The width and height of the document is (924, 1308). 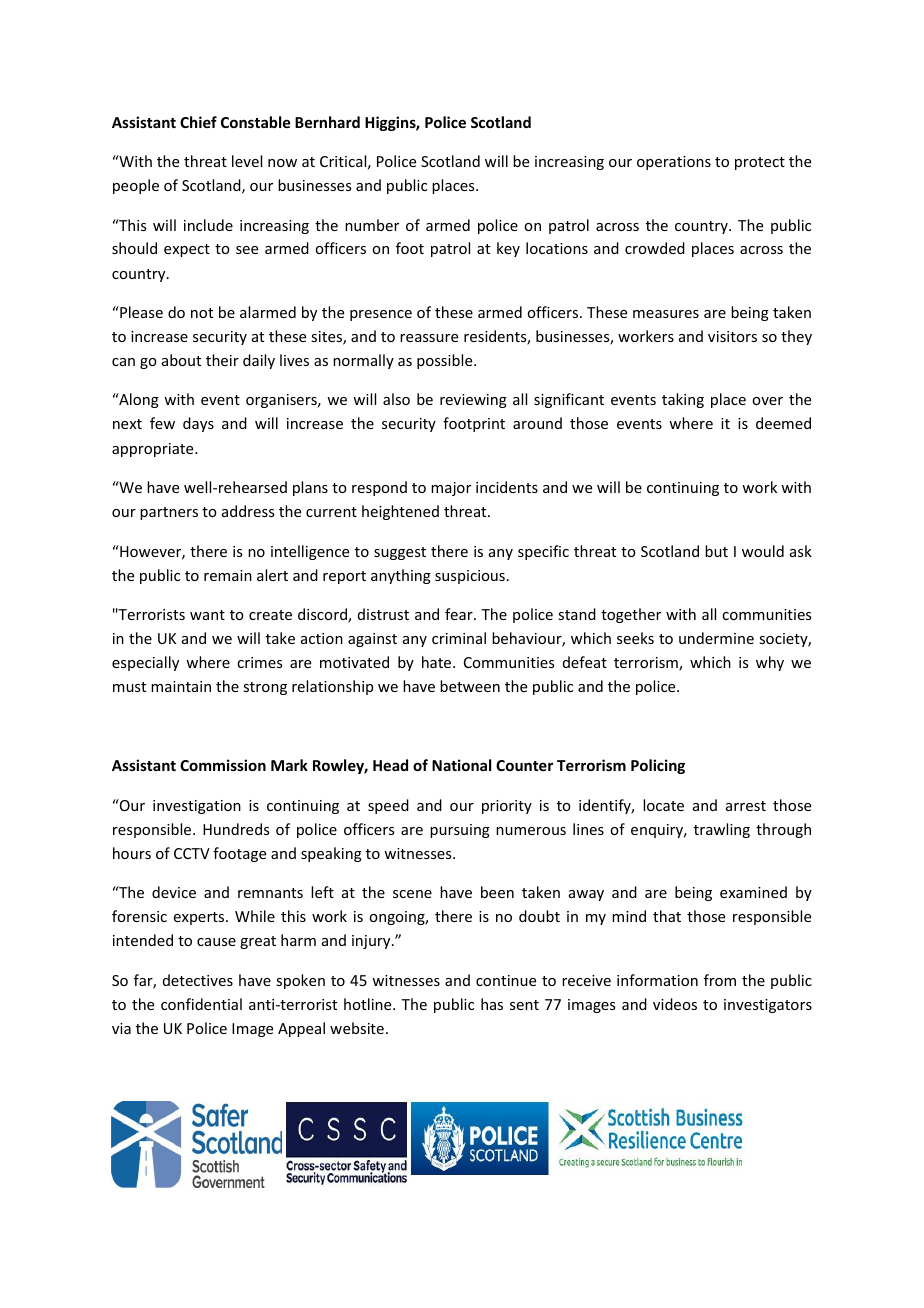 I want to click on Chief, so click(x=198, y=122).
